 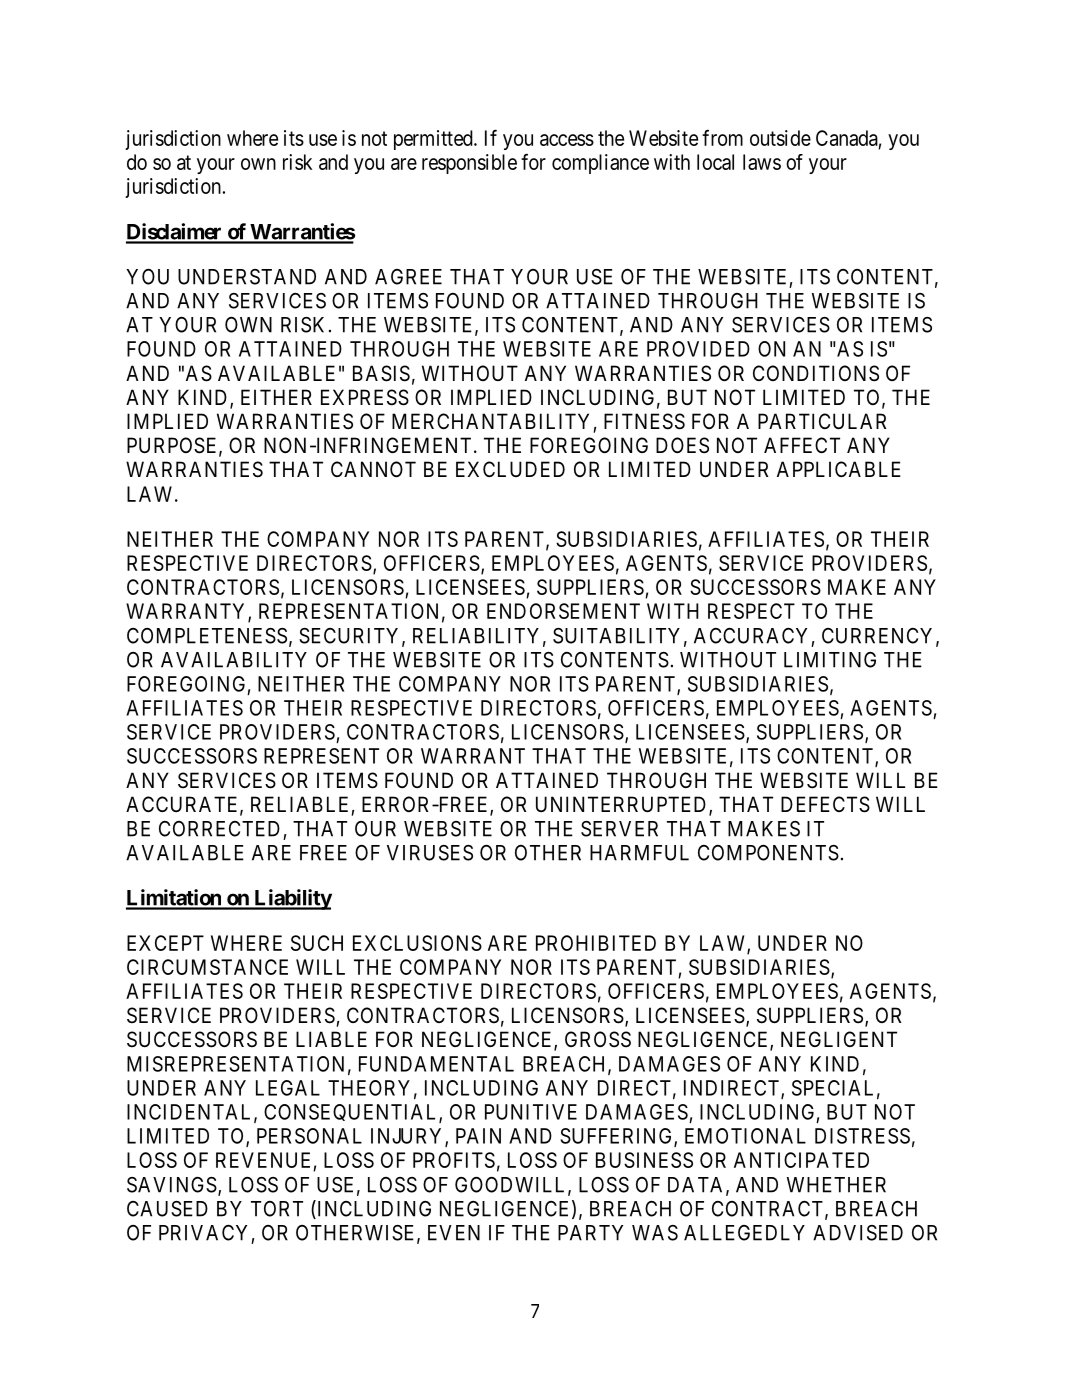 I want to click on CIRCUMSTANCE, so click(x=207, y=967).
